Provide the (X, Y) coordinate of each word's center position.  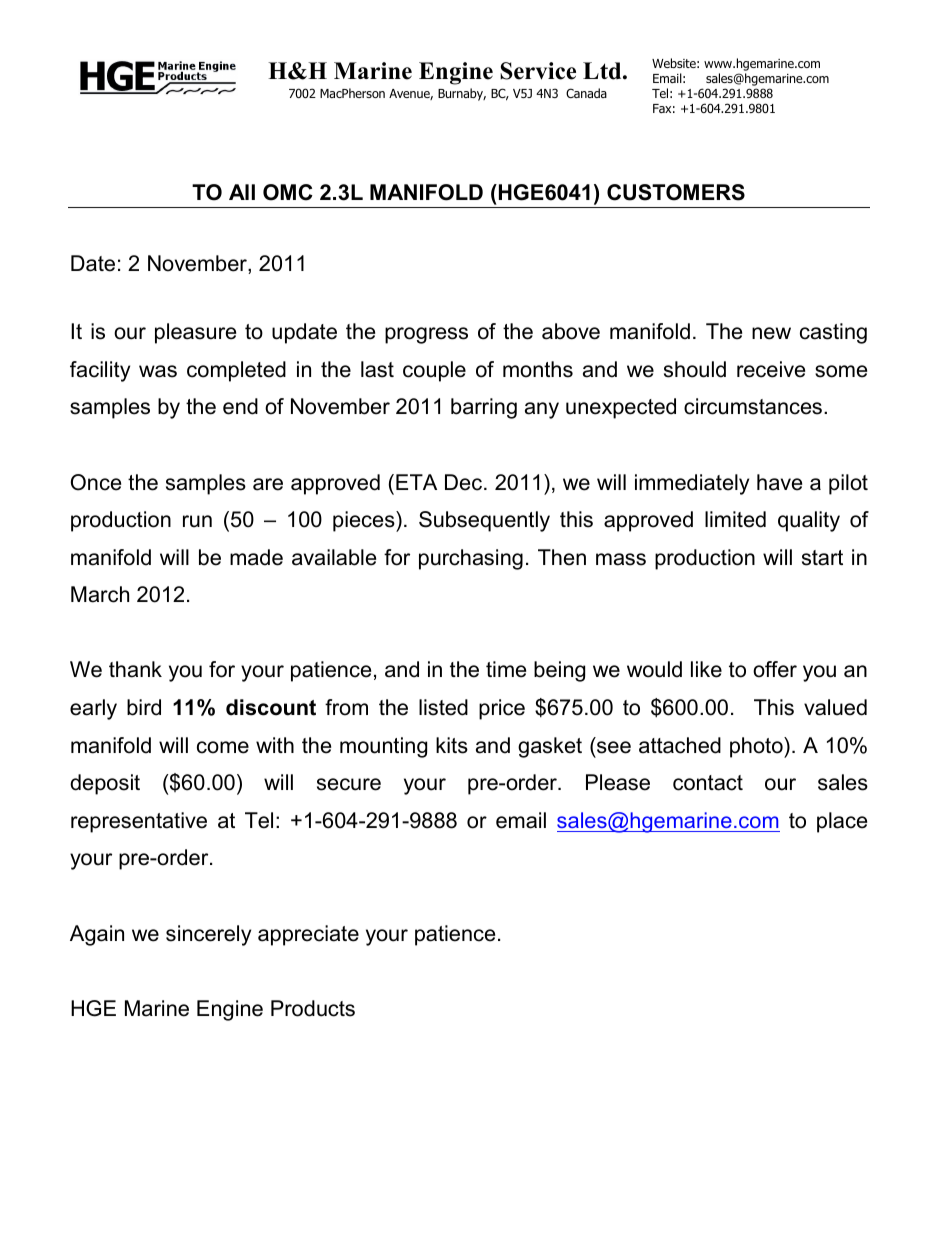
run (197, 521)
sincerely (208, 935)
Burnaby (462, 94)
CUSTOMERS (676, 192)
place (842, 822)
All (242, 192)
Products (313, 1008)
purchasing (471, 559)
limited (735, 519)
